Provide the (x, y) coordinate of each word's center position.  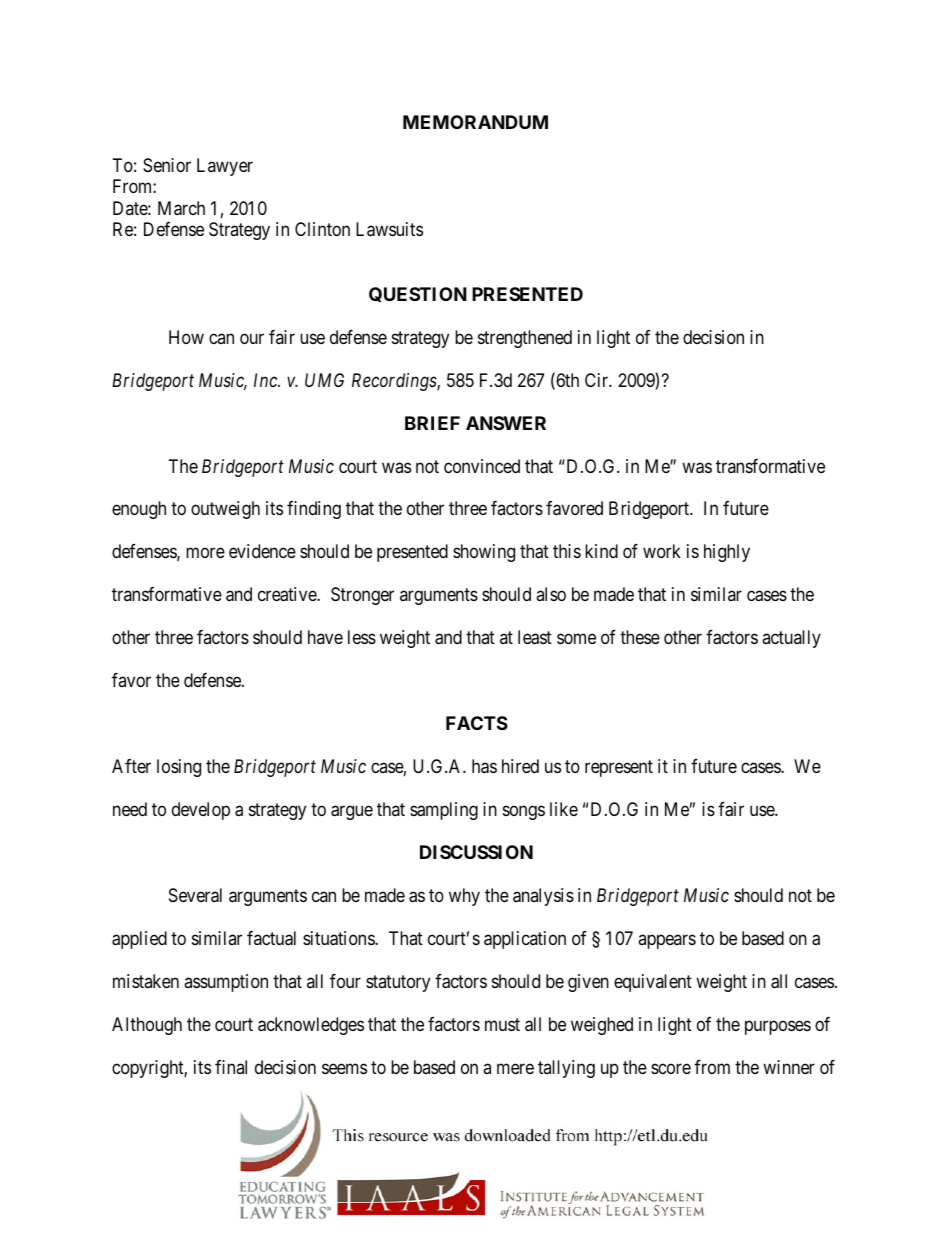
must (502, 1024)
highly (727, 553)
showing (484, 553)
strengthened (525, 339)
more (205, 553)
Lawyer (225, 167)
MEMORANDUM (475, 122)
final (231, 1067)
